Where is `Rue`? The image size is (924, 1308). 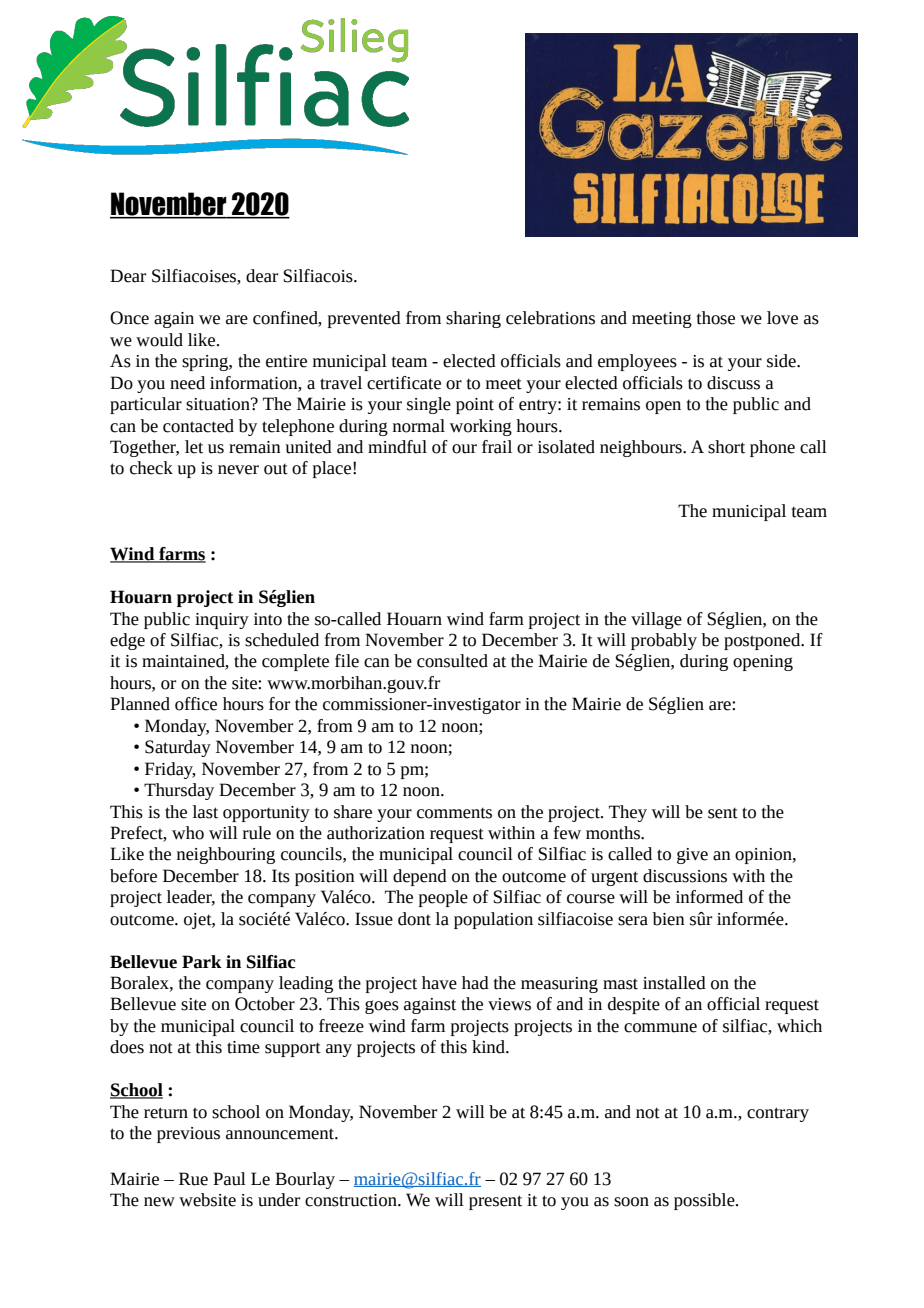
Rue is located at coordinates (193, 1179).
